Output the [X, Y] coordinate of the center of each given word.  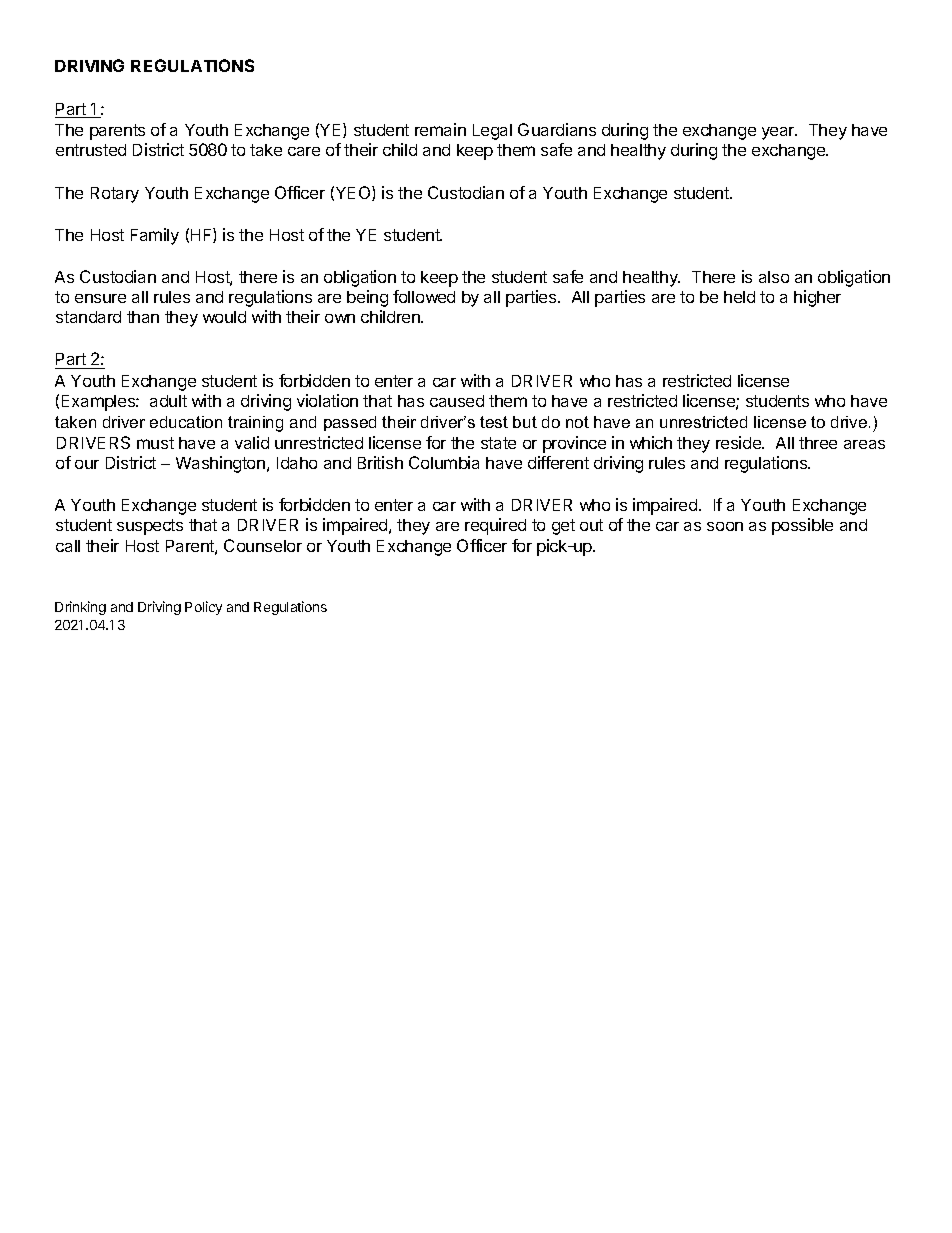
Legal [492, 132]
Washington [220, 464]
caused [457, 401]
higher [817, 298]
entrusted [91, 150]
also [774, 277]
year [779, 133]
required [495, 526]
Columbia [444, 462]
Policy [203, 608]
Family [155, 236]
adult [168, 401]
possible [802, 526]
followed [424, 296]
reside [739, 442]
